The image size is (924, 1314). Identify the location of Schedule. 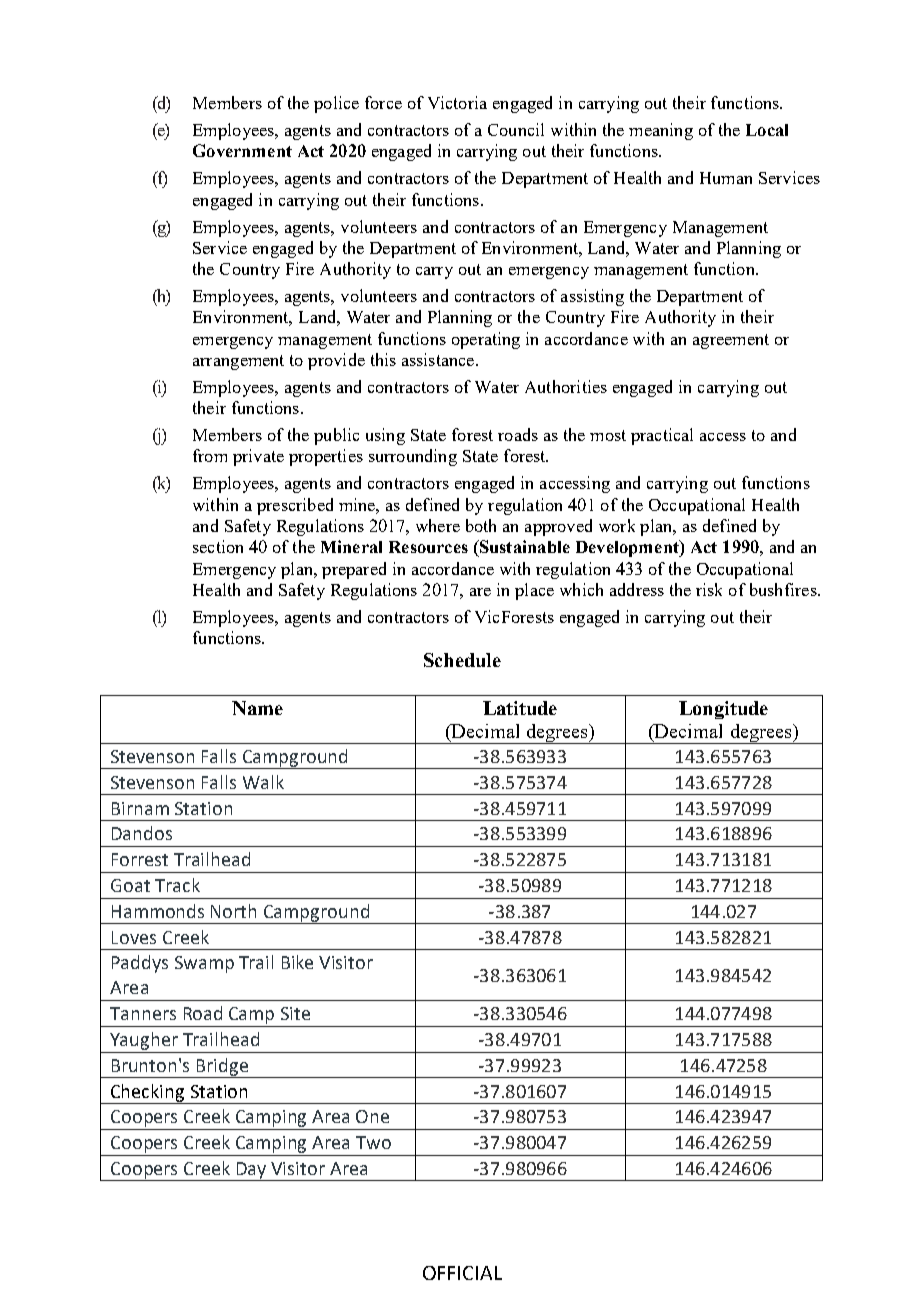
(462, 660).
